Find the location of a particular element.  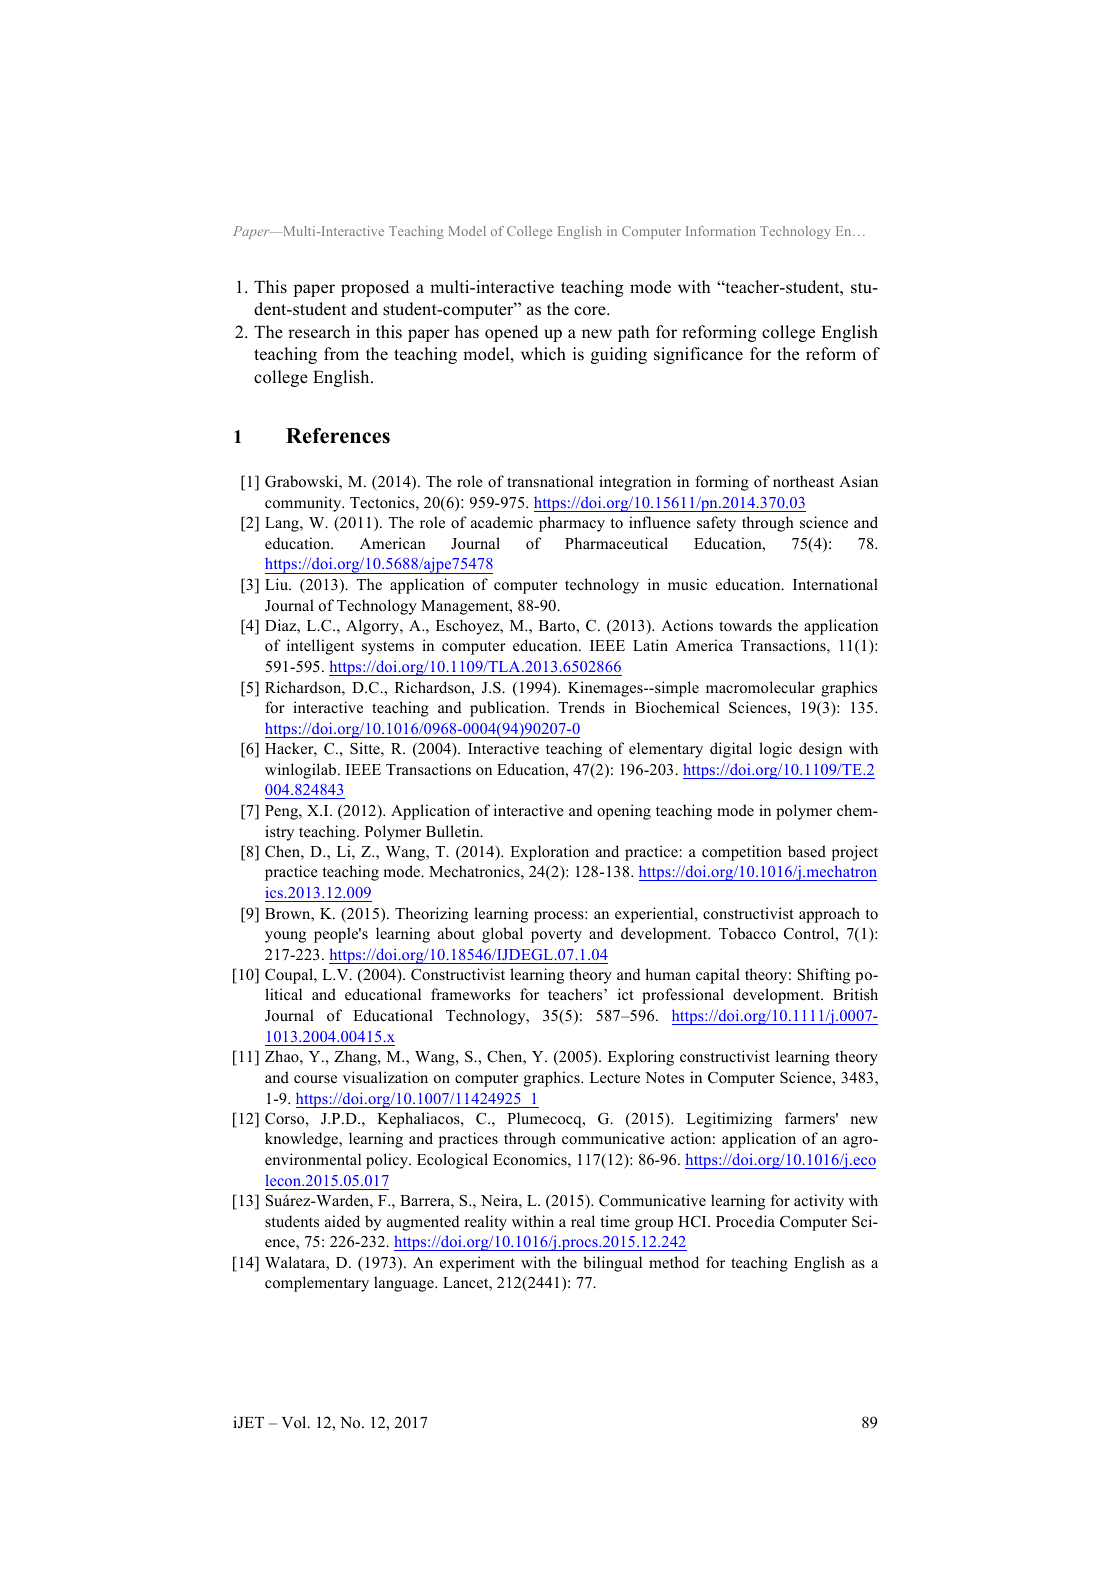

based is located at coordinates (807, 851).
